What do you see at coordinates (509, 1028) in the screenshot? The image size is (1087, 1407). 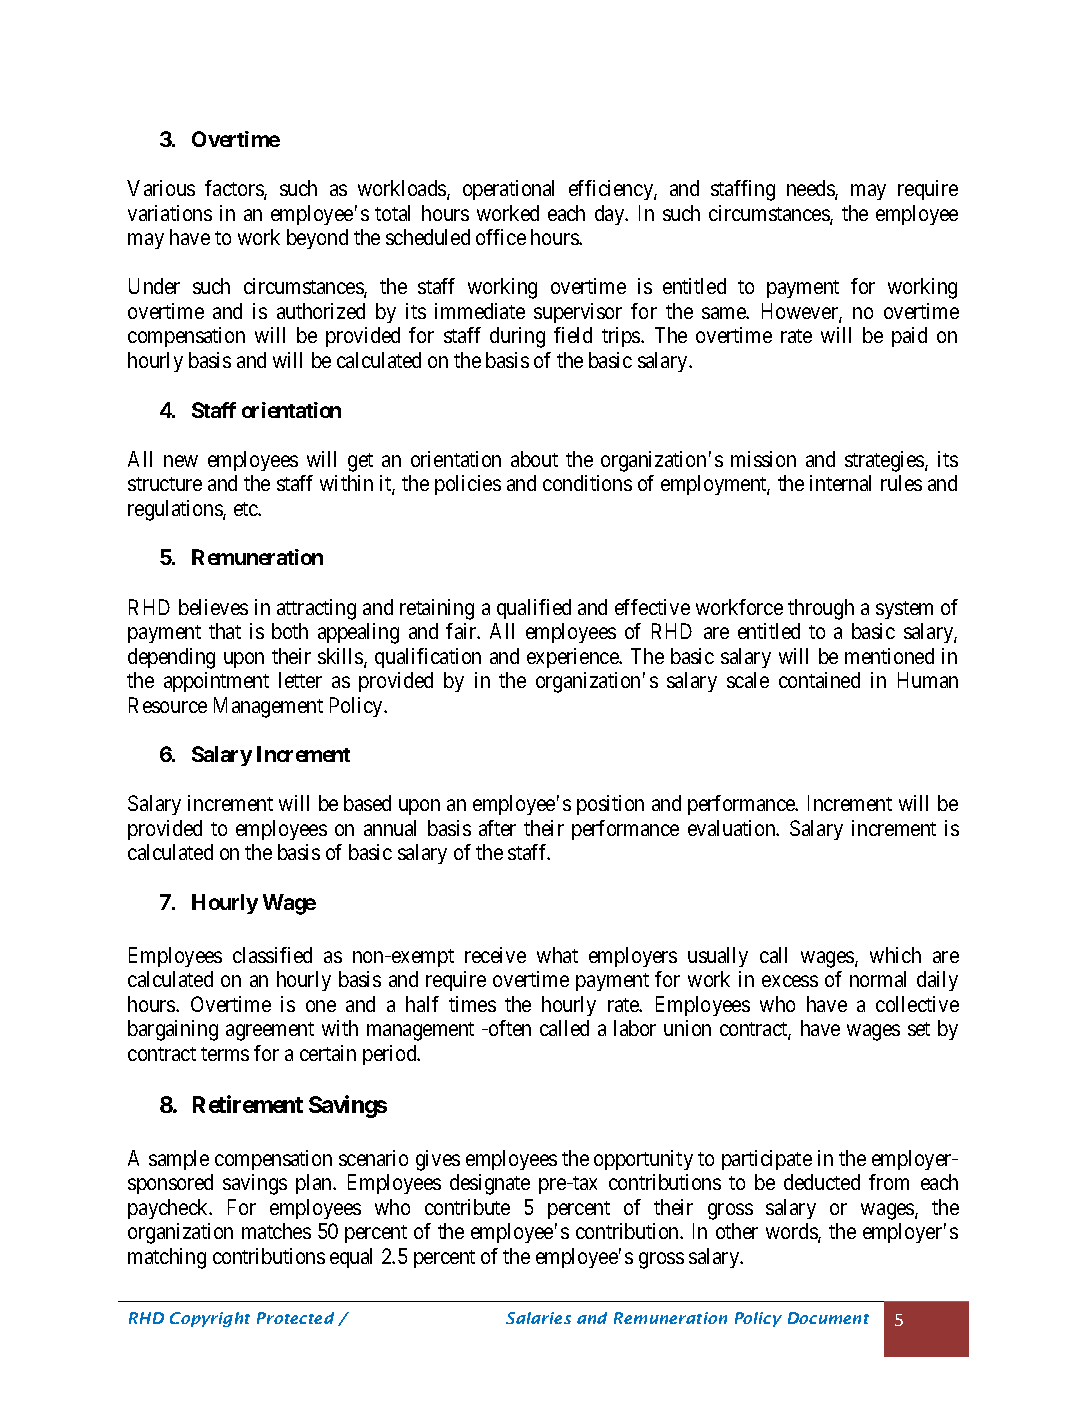 I see `often` at bounding box center [509, 1028].
